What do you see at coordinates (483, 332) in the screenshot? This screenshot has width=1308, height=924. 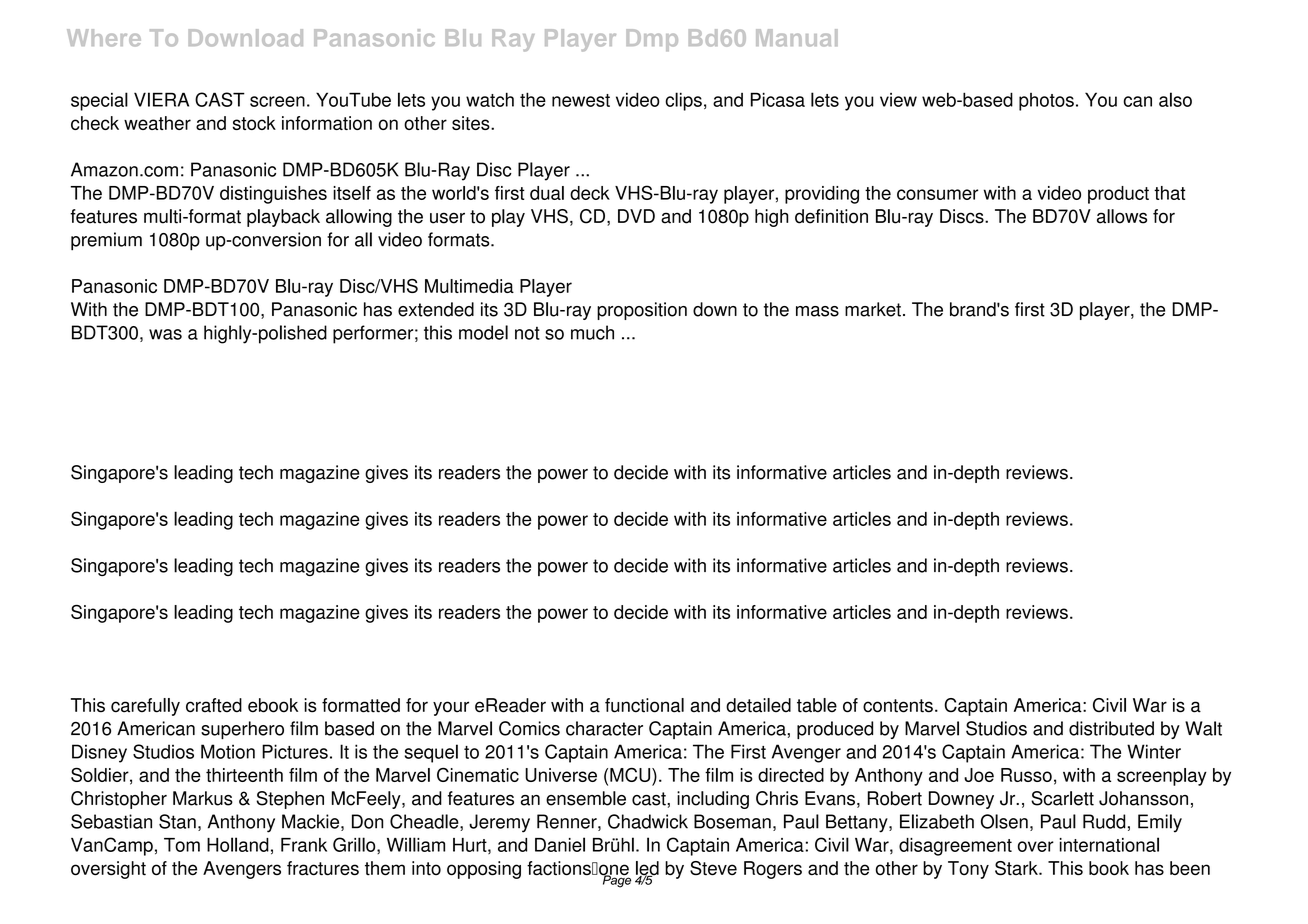 I see `model` at bounding box center [483, 332].
